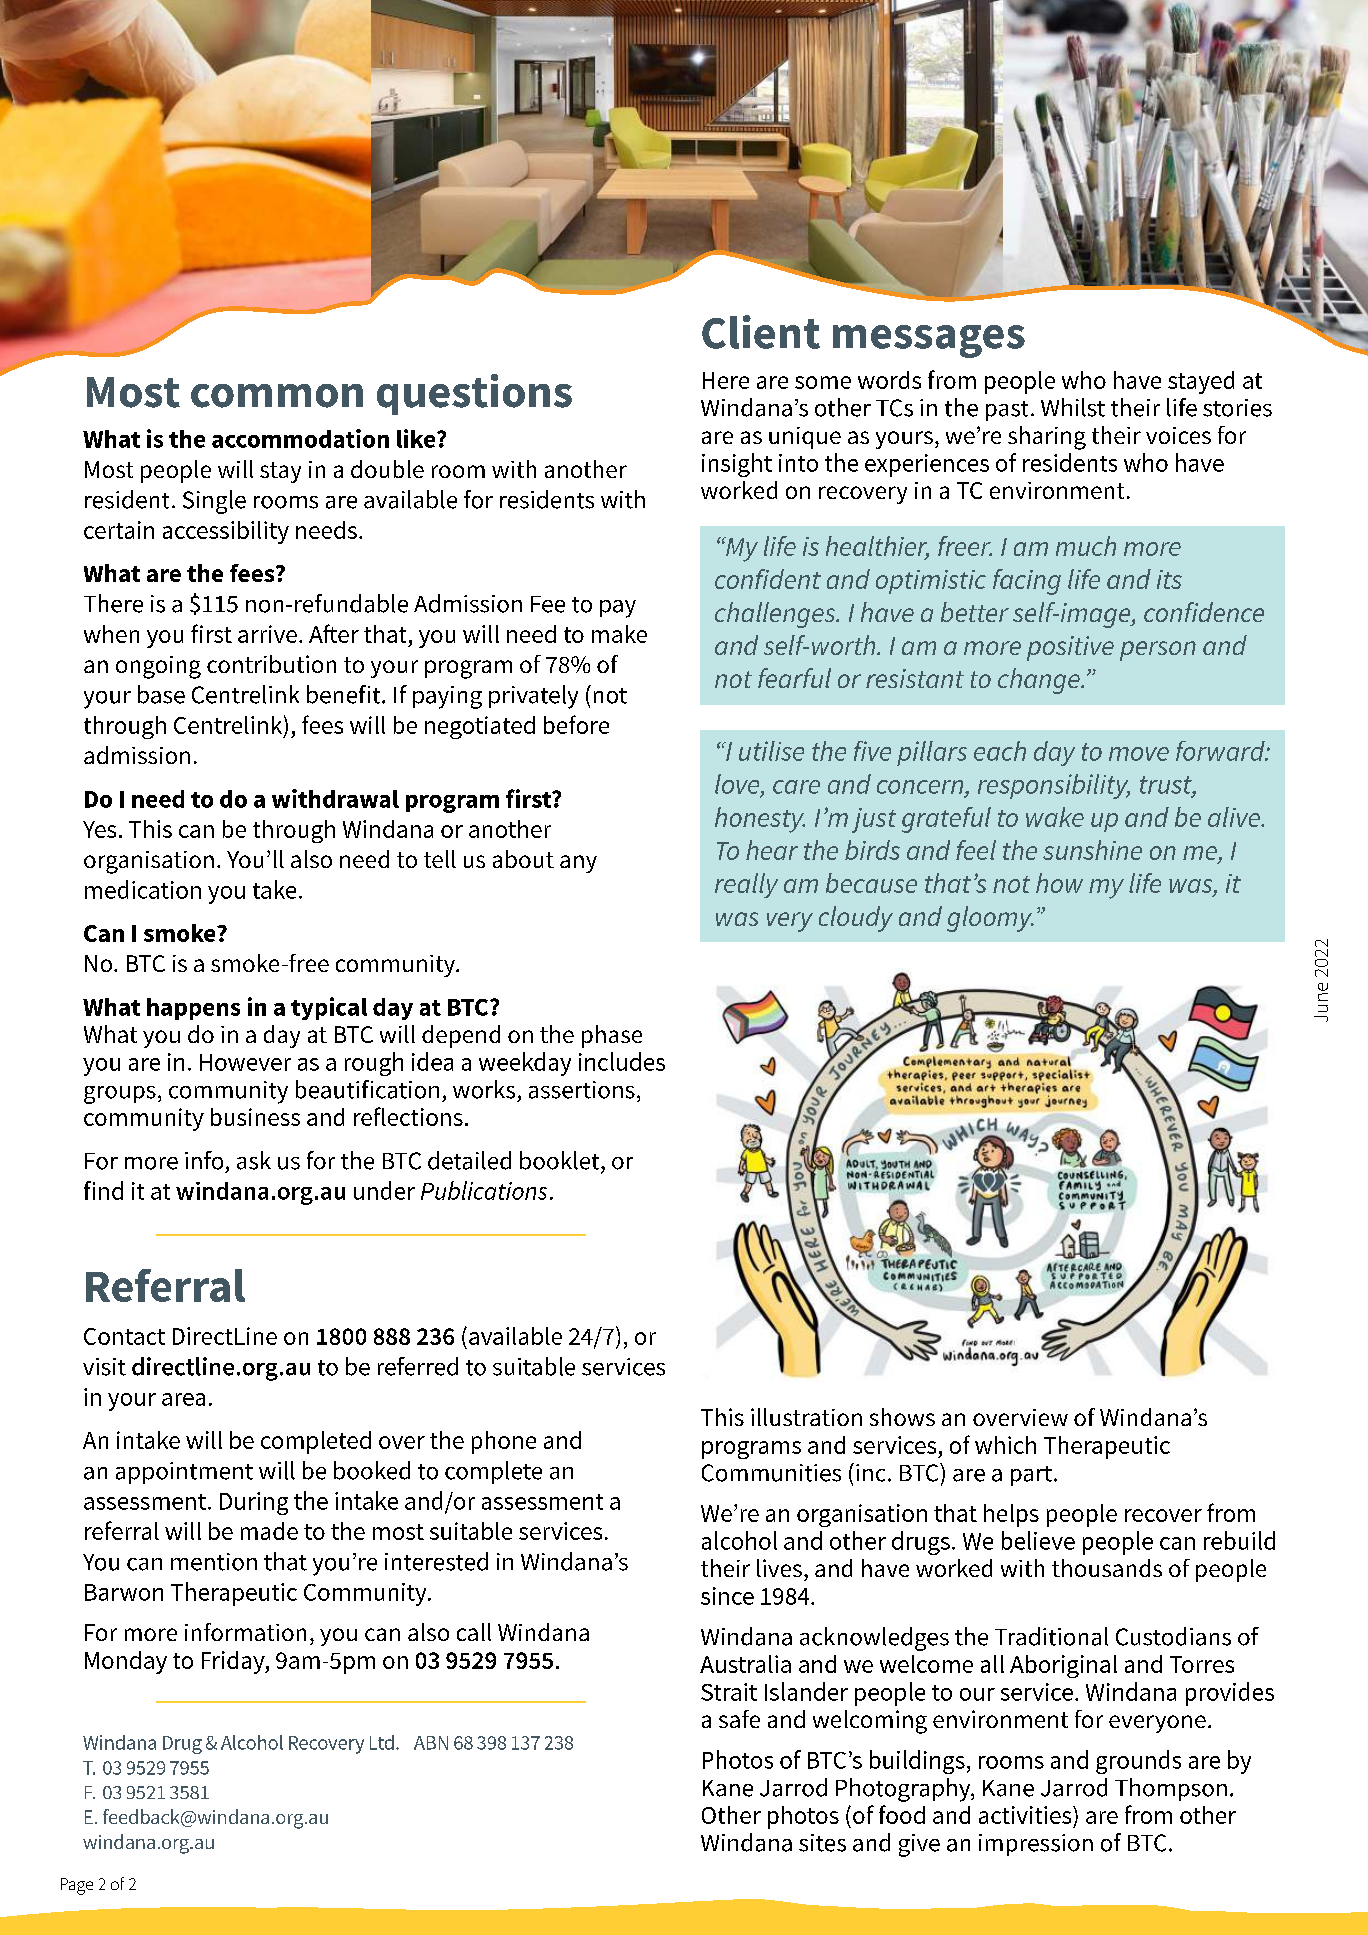  What do you see at coordinates (1033, 1476) in the image?
I see `part` at bounding box center [1033, 1476].
